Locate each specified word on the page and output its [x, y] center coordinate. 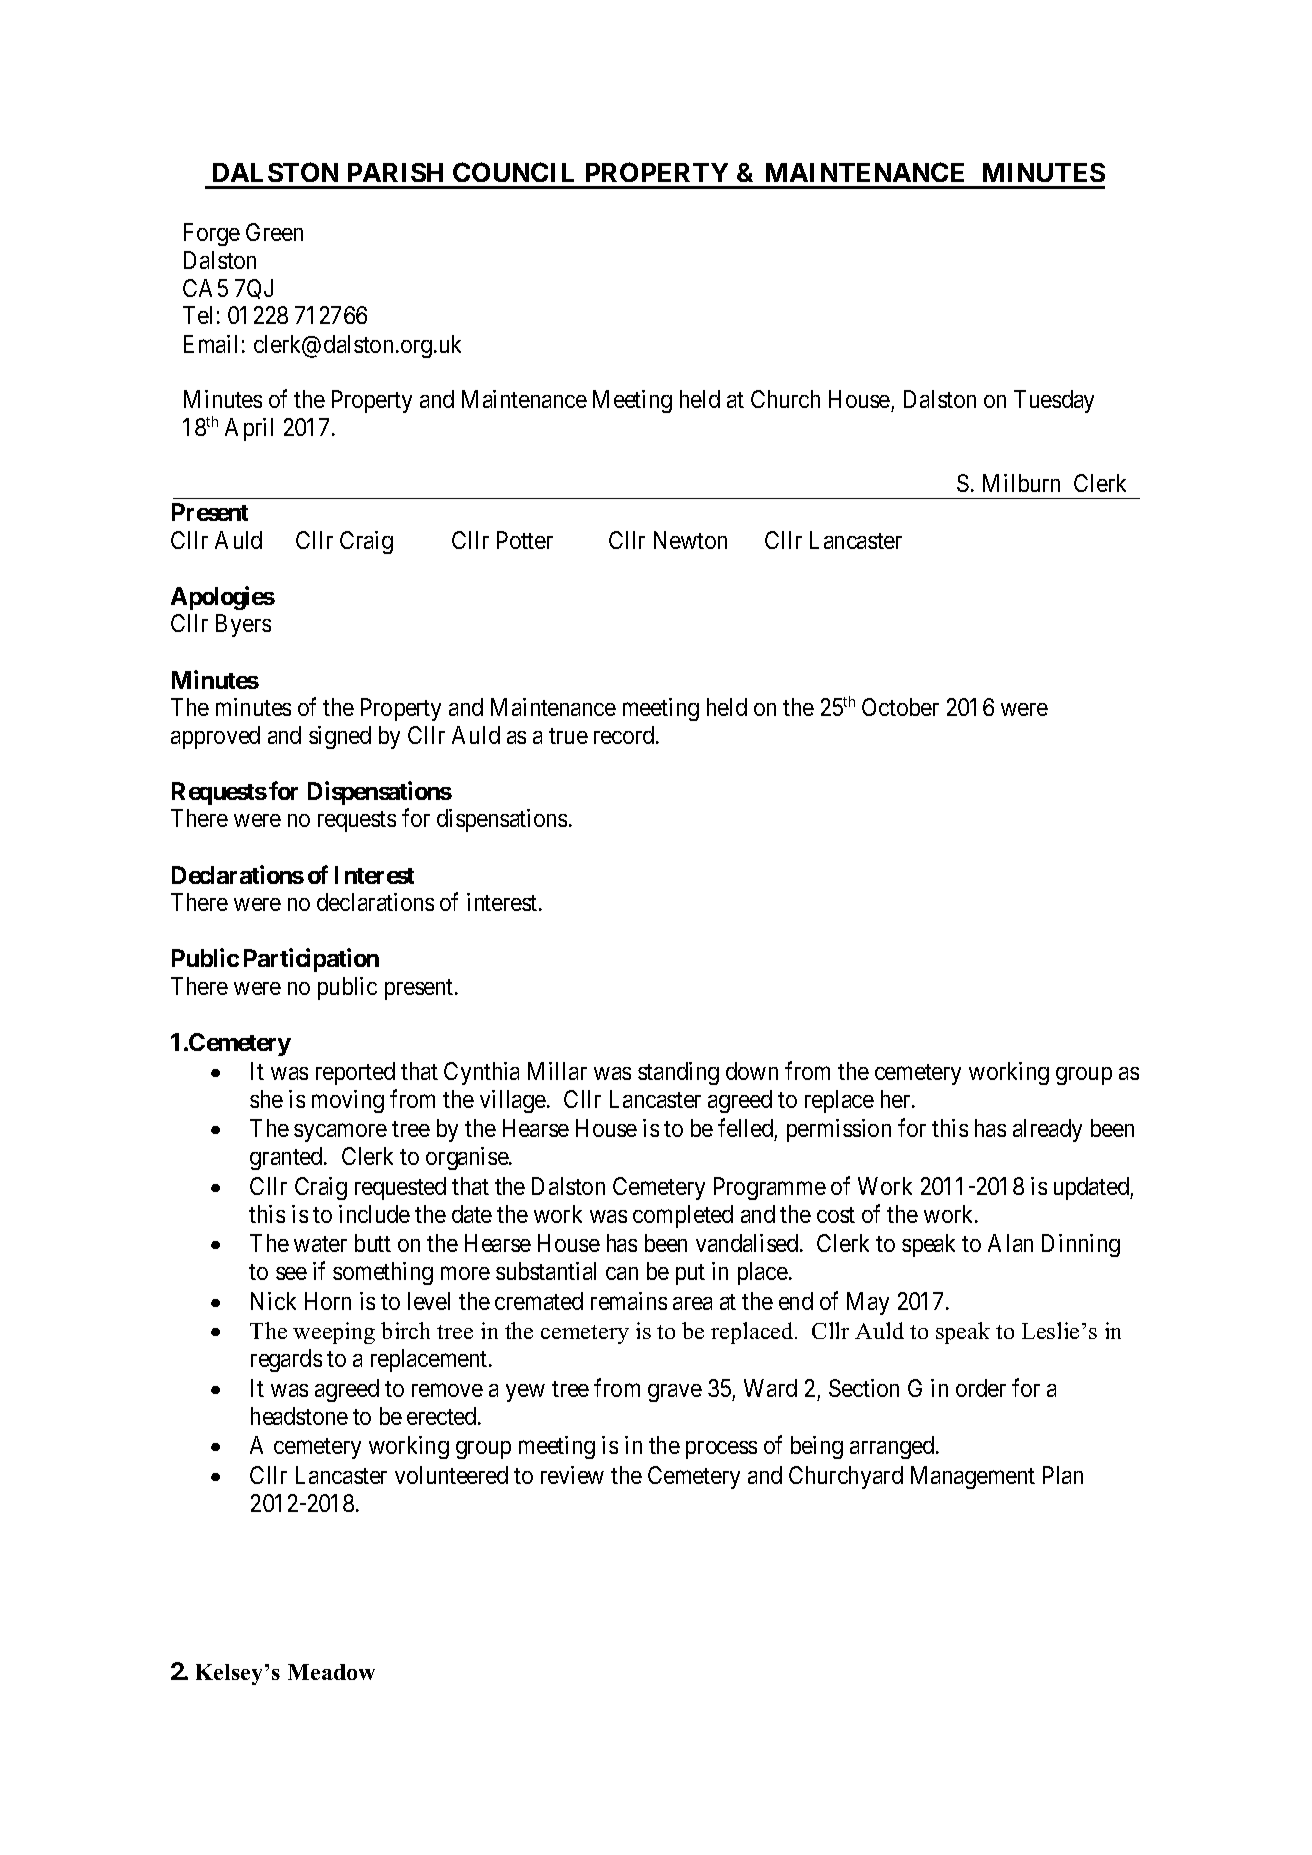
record [625, 735]
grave [675, 1393]
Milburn [1021, 483]
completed [683, 1216]
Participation [311, 960]
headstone [299, 1416]
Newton [690, 540]
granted [287, 1158]
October [900, 707]
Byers [243, 625]
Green [274, 232]
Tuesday [1054, 401]
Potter [525, 540]
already [1047, 1130]
